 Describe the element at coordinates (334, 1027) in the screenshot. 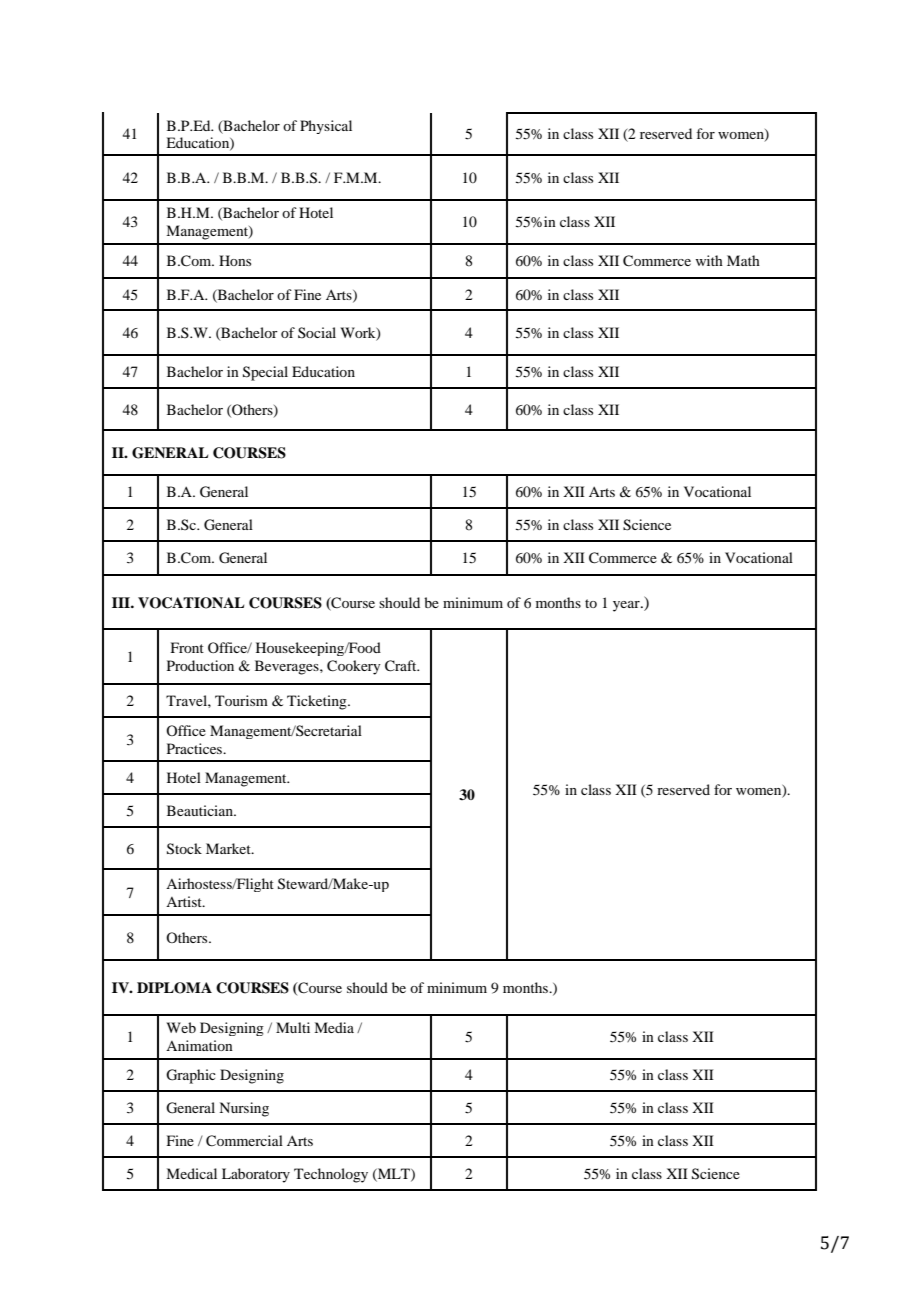

I see `Media` at that location.
